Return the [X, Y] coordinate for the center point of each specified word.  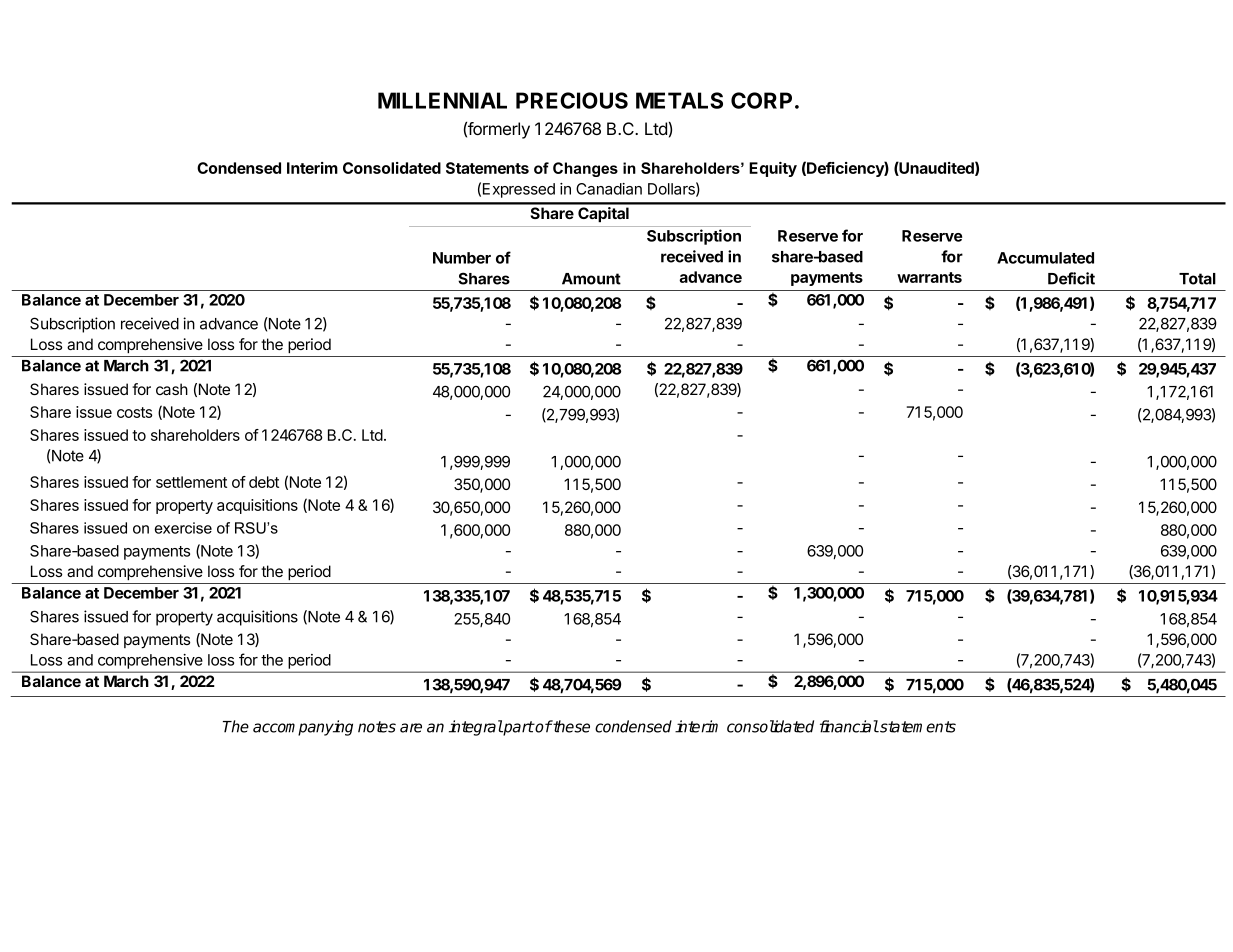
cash [172, 389]
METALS [679, 100]
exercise [183, 528]
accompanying [303, 728]
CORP [761, 100]
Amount [591, 279]
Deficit [1071, 278]
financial [849, 726]
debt [264, 482]
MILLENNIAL [442, 100]
